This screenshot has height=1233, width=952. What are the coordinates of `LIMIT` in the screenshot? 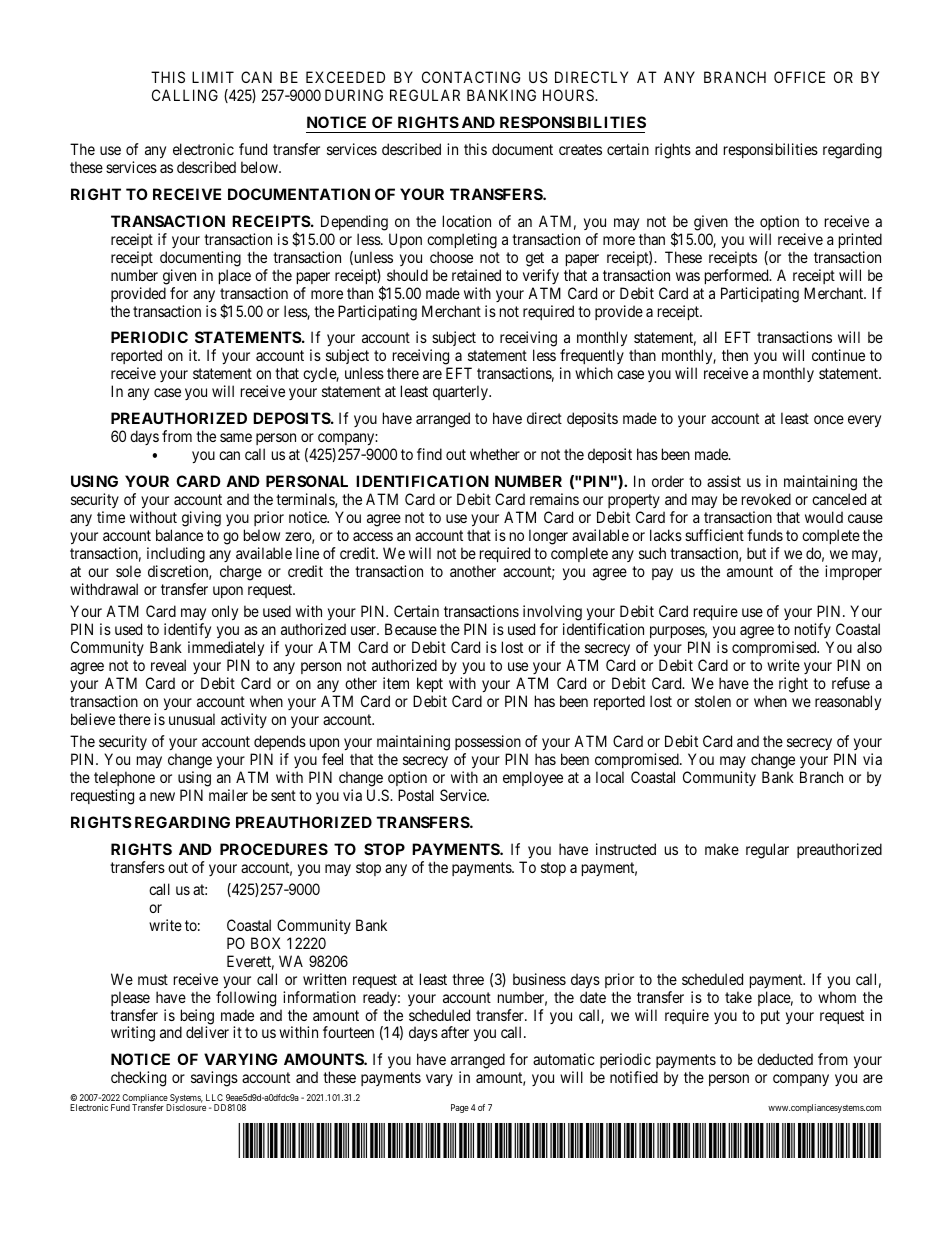 It's located at (213, 77).
